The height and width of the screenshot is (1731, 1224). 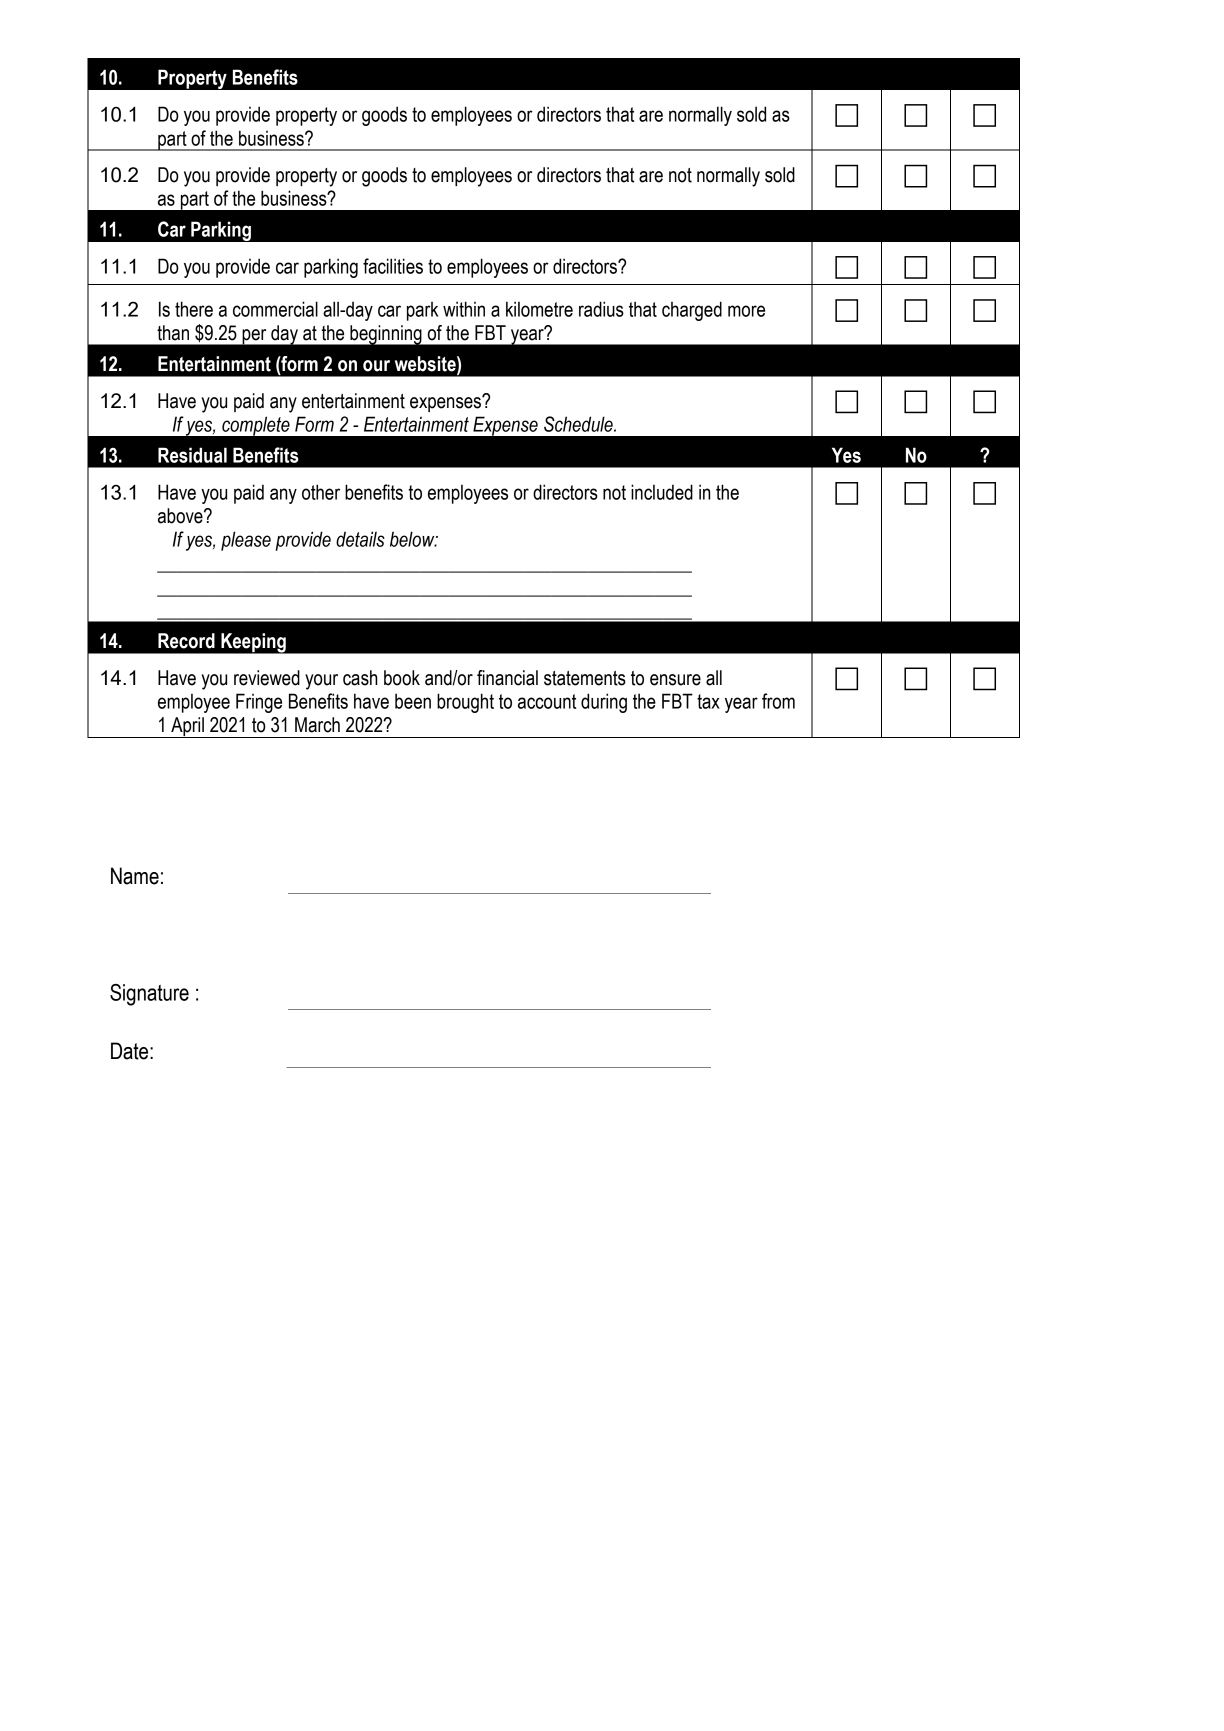 What do you see at coordinates (149, 995) in the screenshot?
I see `Signature` at bounding box center [149, 995].
